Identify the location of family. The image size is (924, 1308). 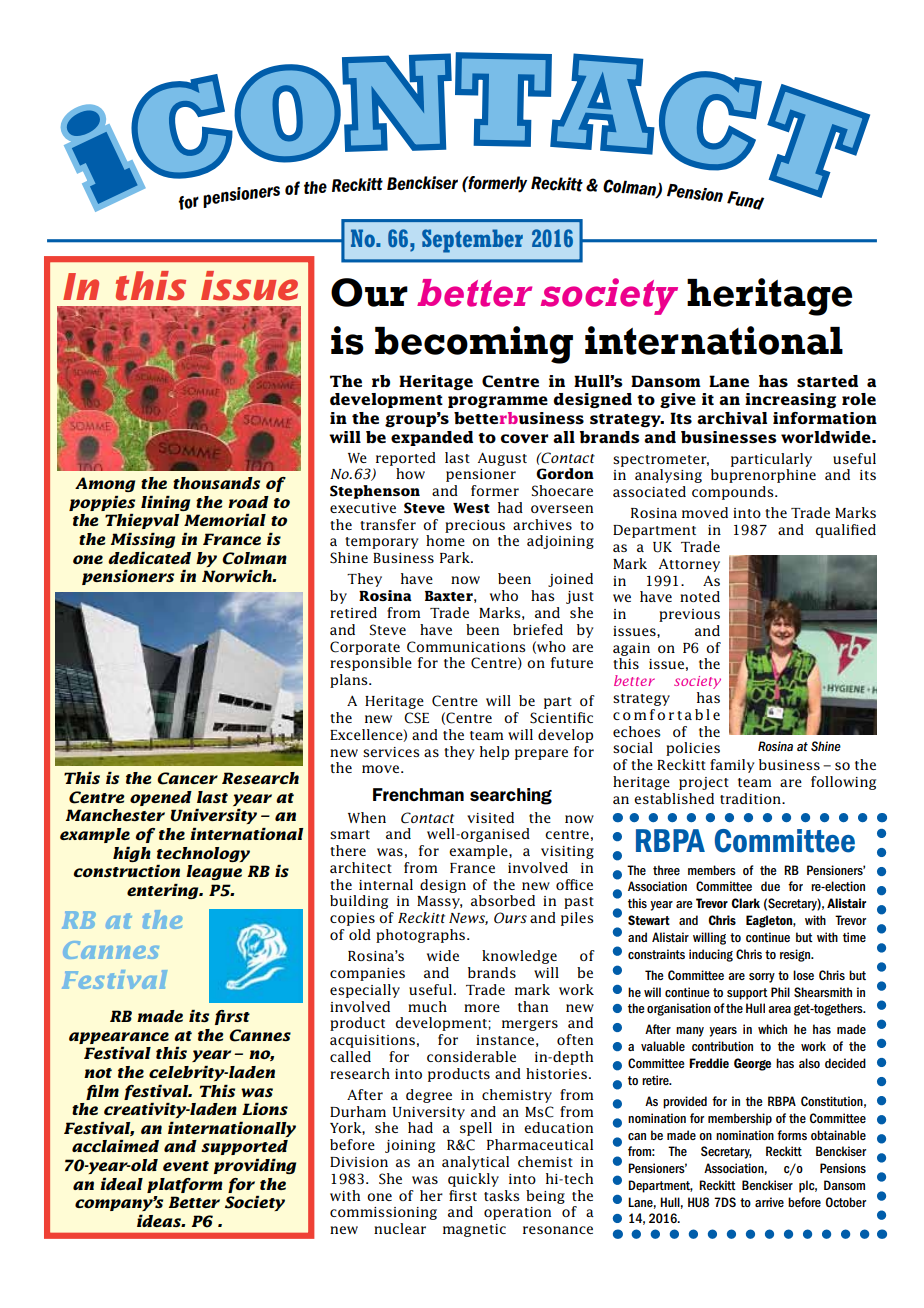
(732, 766).
